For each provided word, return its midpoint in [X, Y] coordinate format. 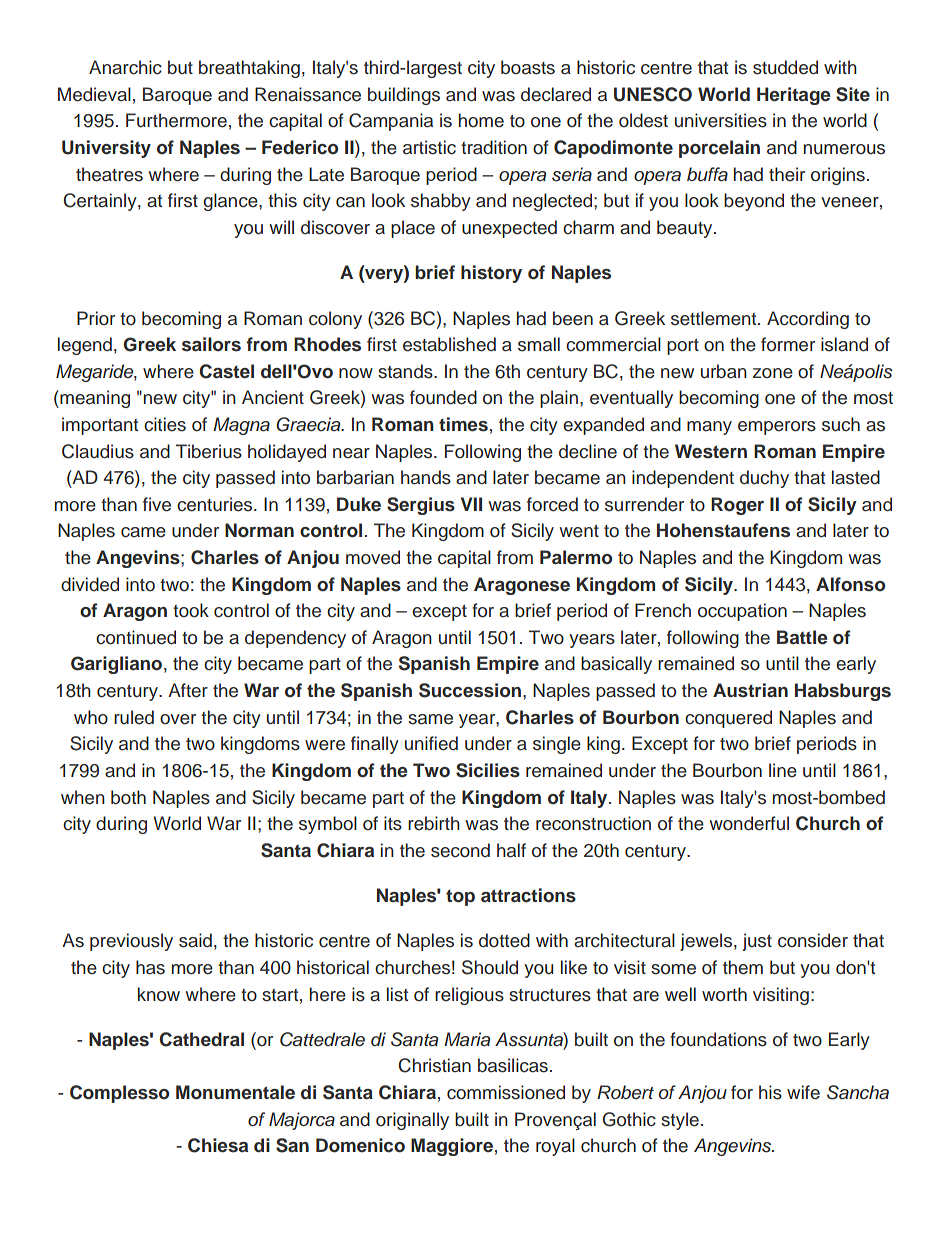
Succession [470, 690]
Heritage [793, 96]
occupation [742, 612]
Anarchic [125, 67]
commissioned [506, 1092]
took [191, 610]
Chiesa [218, 1145]
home [481, 120]
